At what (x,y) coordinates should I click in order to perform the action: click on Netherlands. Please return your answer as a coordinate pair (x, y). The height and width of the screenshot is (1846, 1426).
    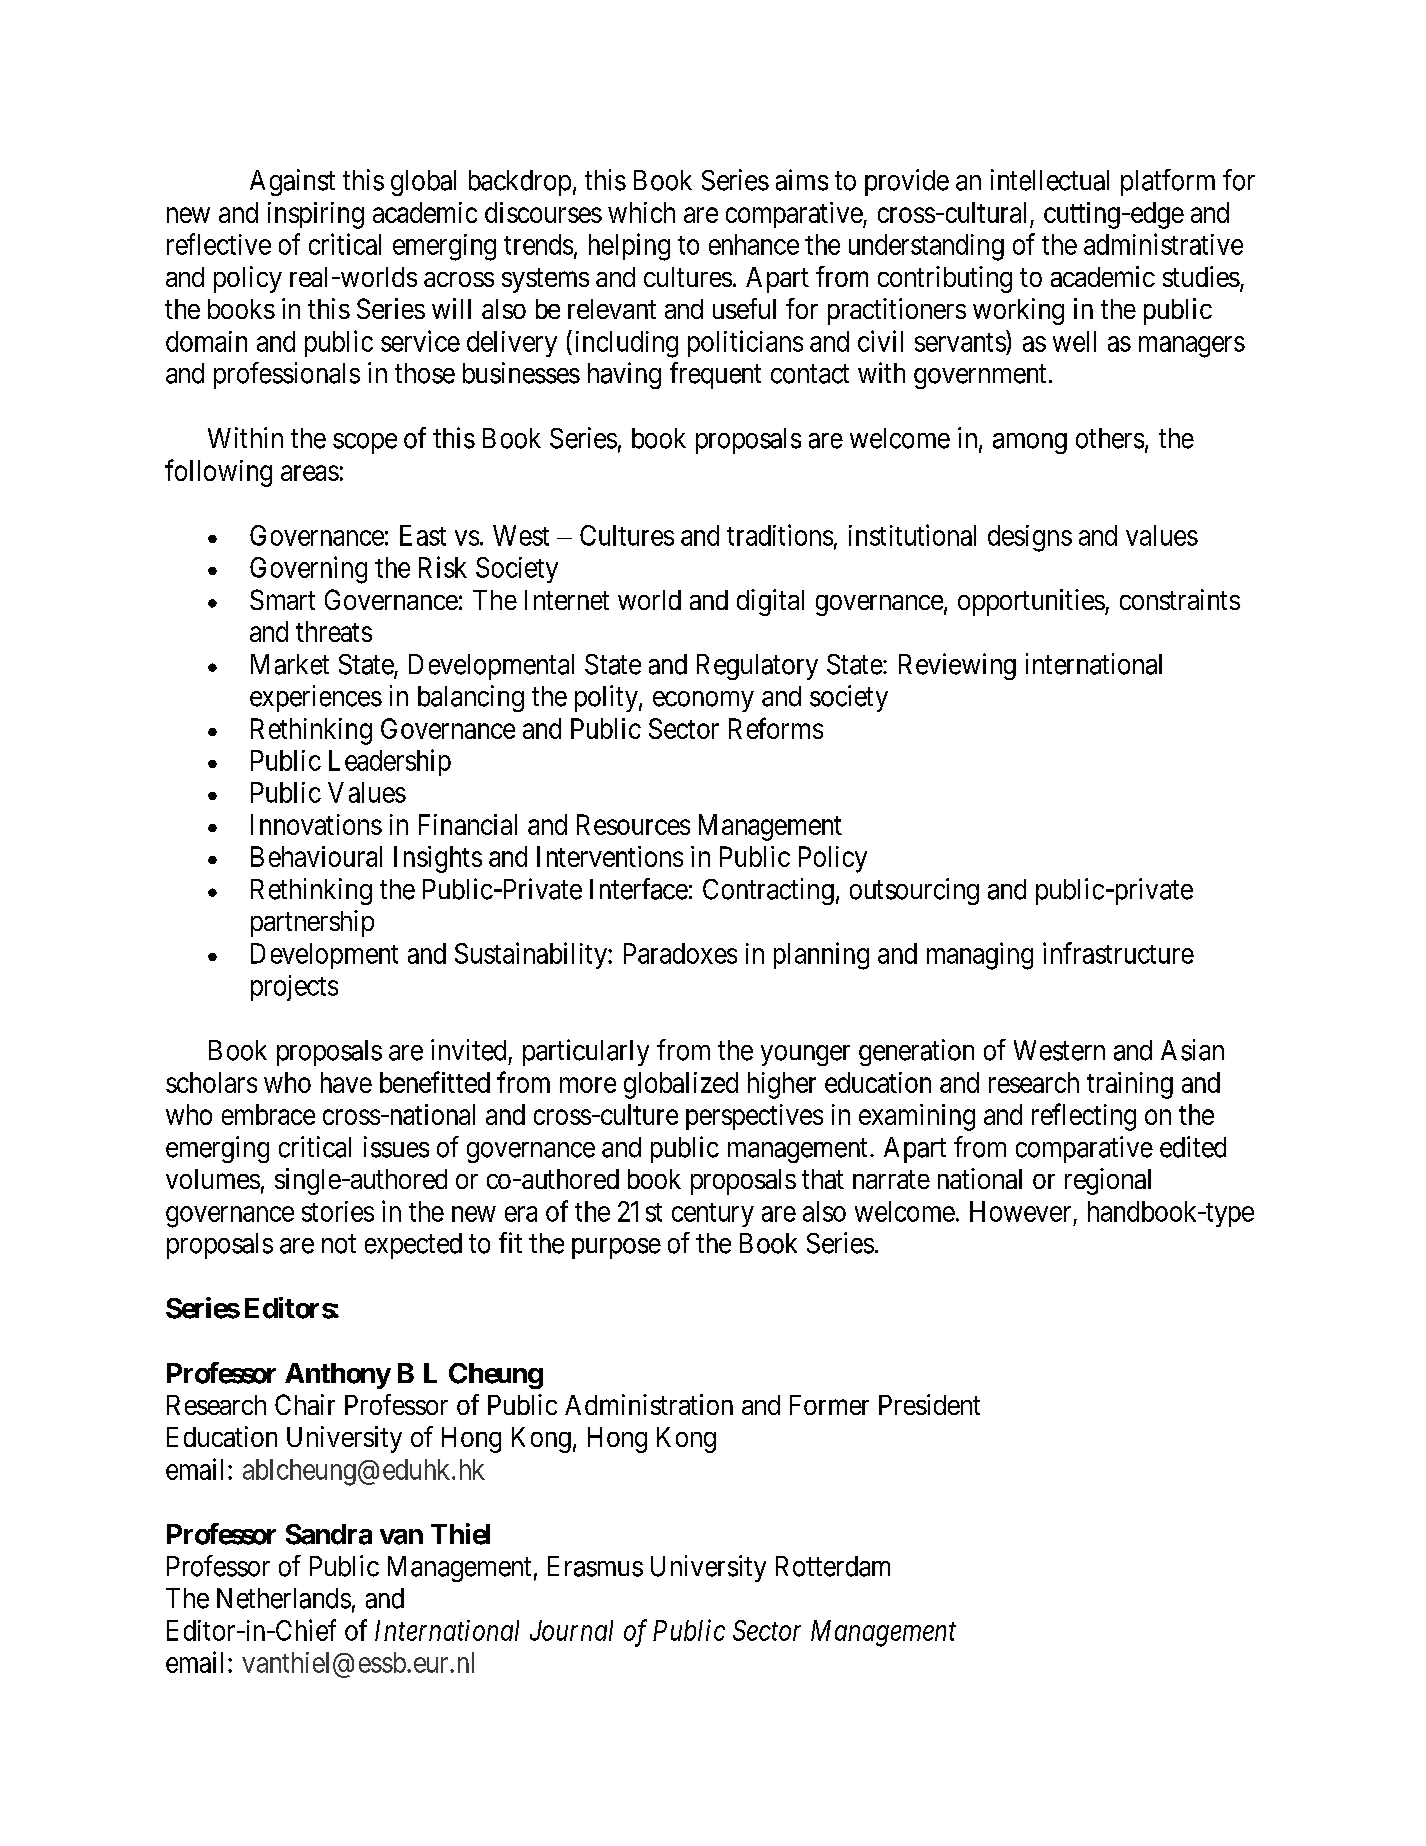
    Looking at the image, I should click on (284, 1598).
